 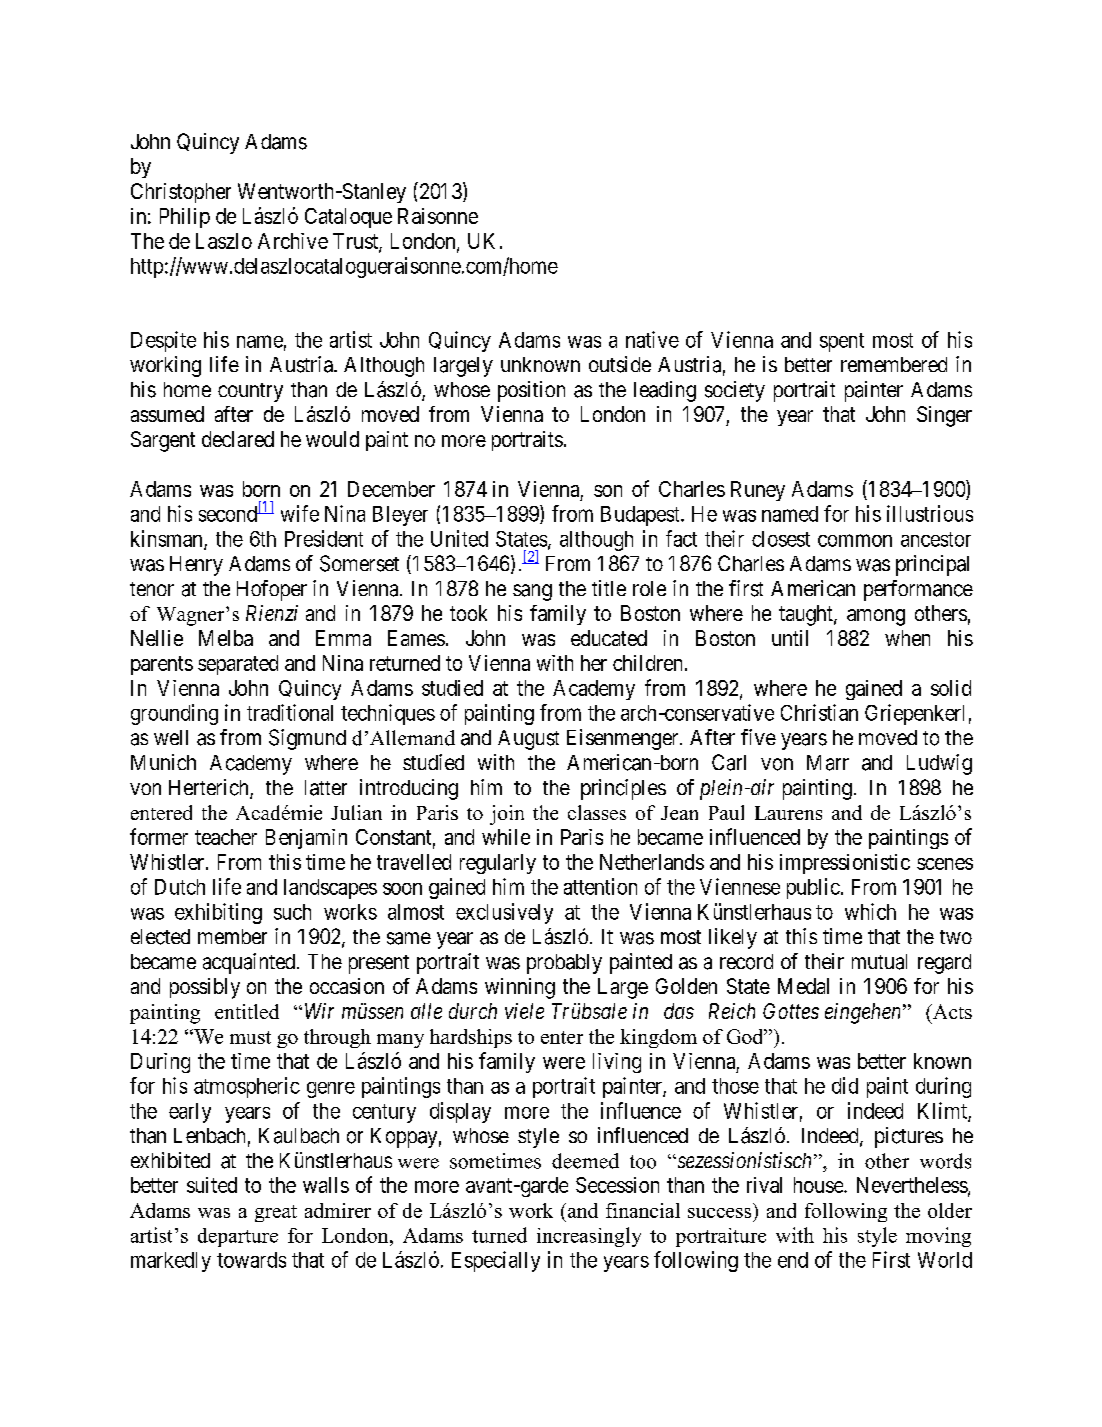 What do you see at coordinates (185, 218) in the screenshot?
I see `Philip` at bounding box center [185, 218].
